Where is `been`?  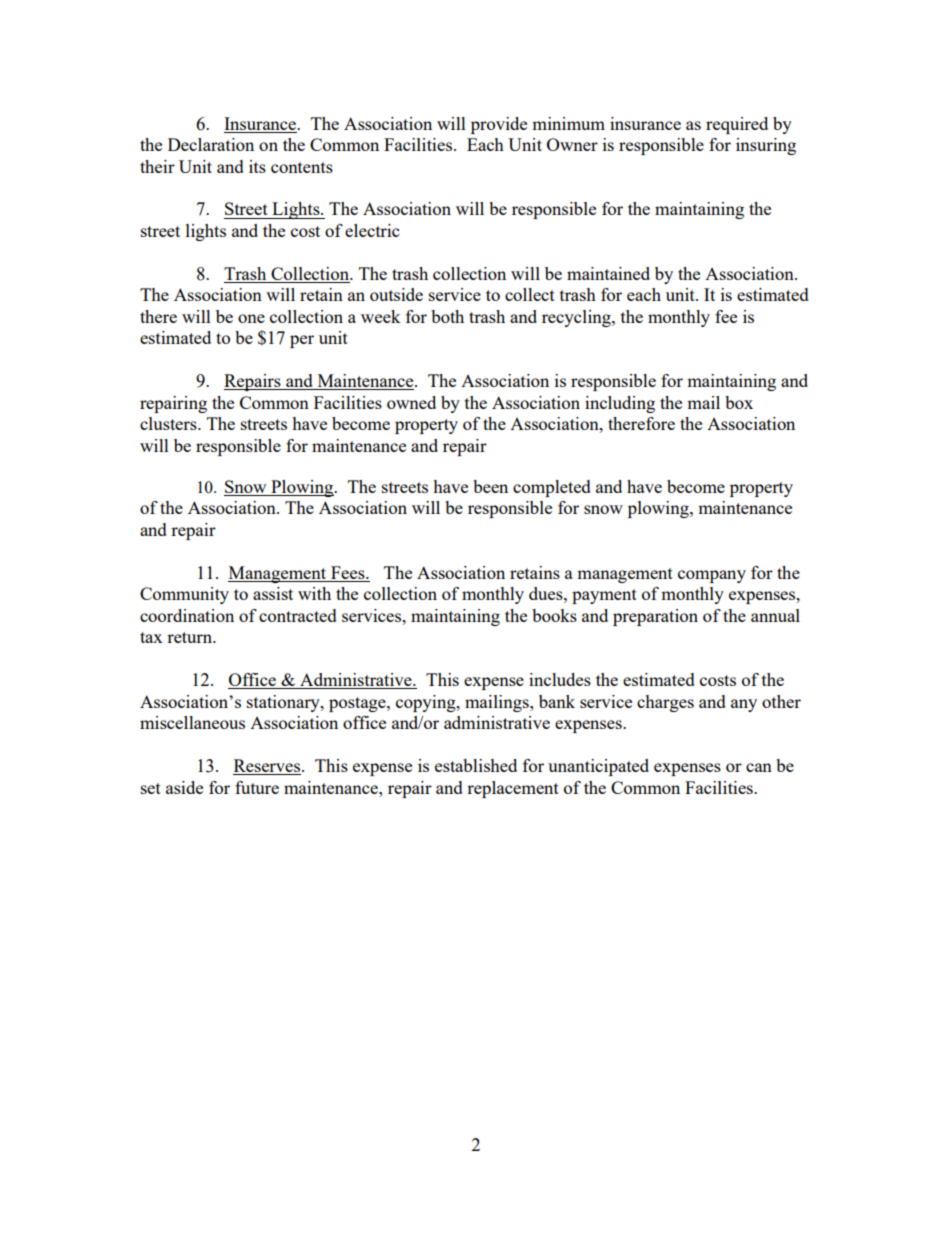
been is located at coordinates (490, 486).
